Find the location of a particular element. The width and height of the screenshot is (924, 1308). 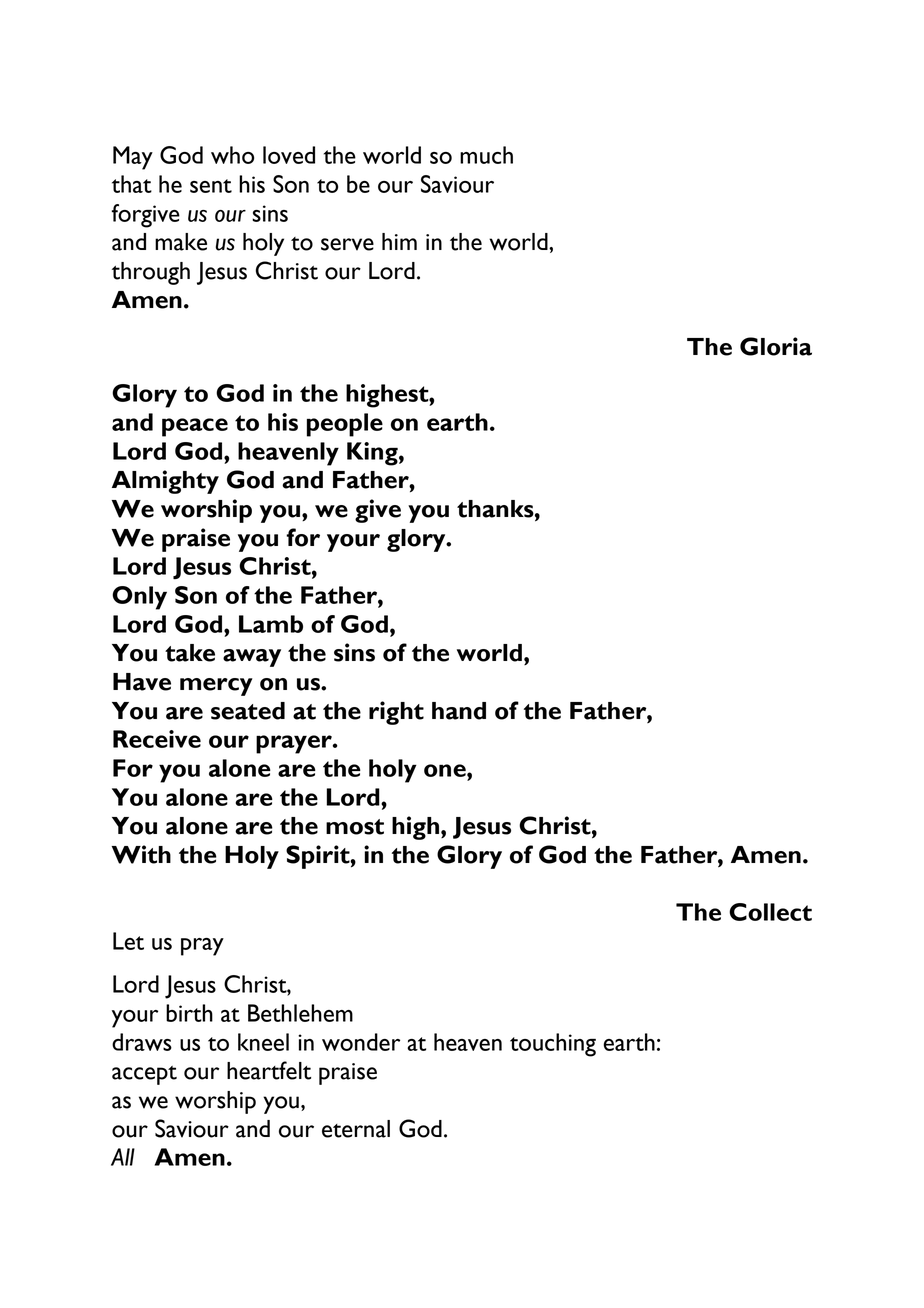

With is located at coordinates (141, 854).
